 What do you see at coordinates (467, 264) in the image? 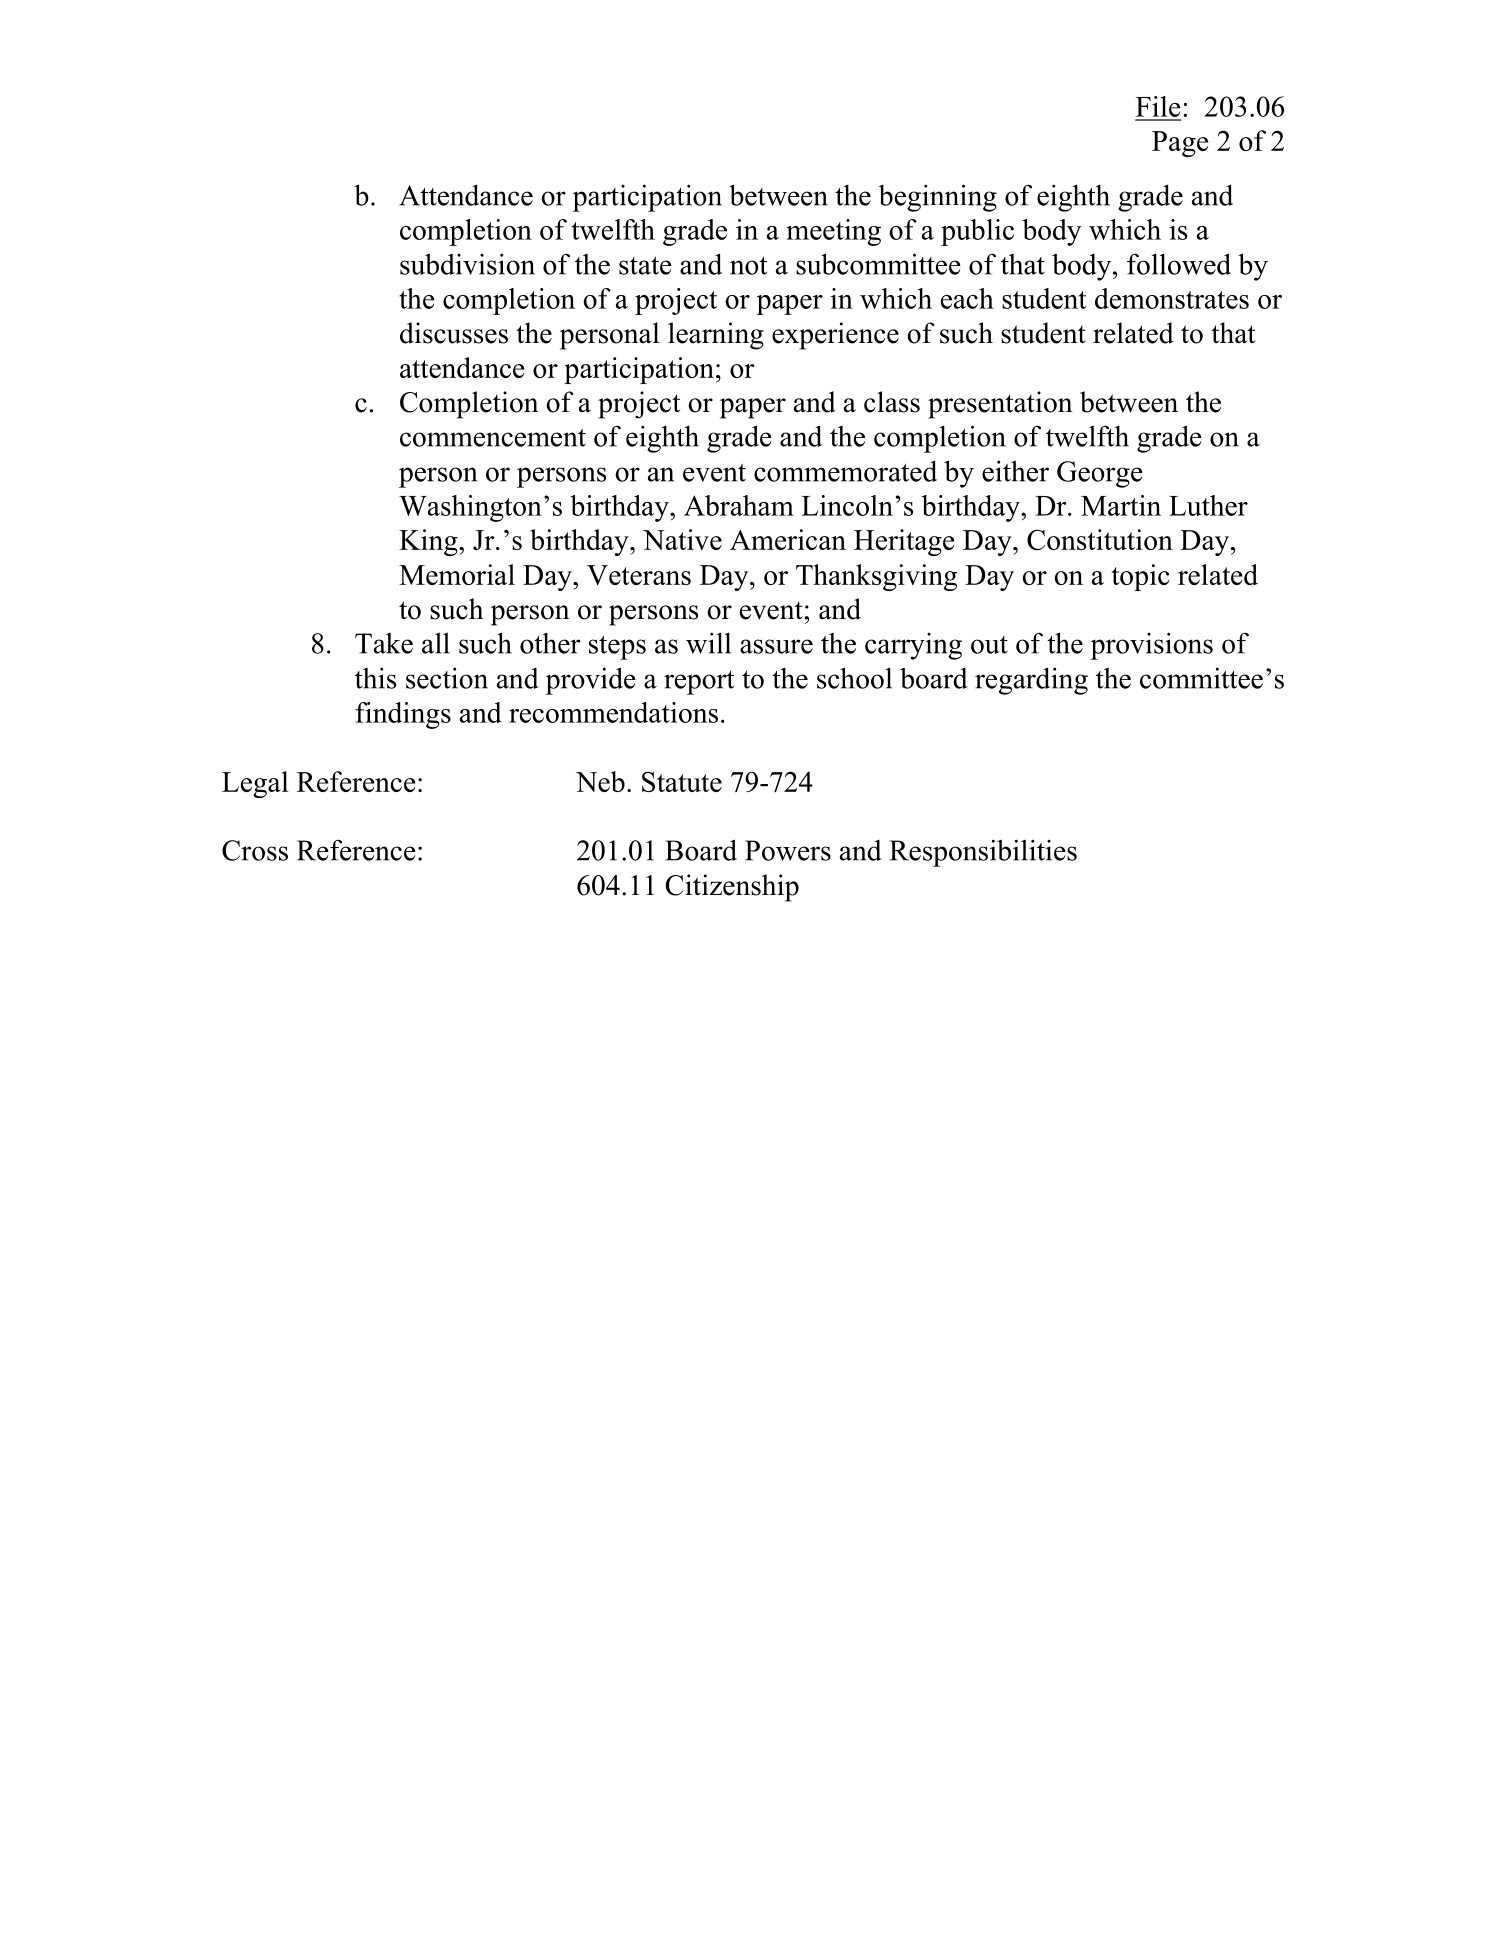
I see `subdivision` at bounding box center [467, 264].
